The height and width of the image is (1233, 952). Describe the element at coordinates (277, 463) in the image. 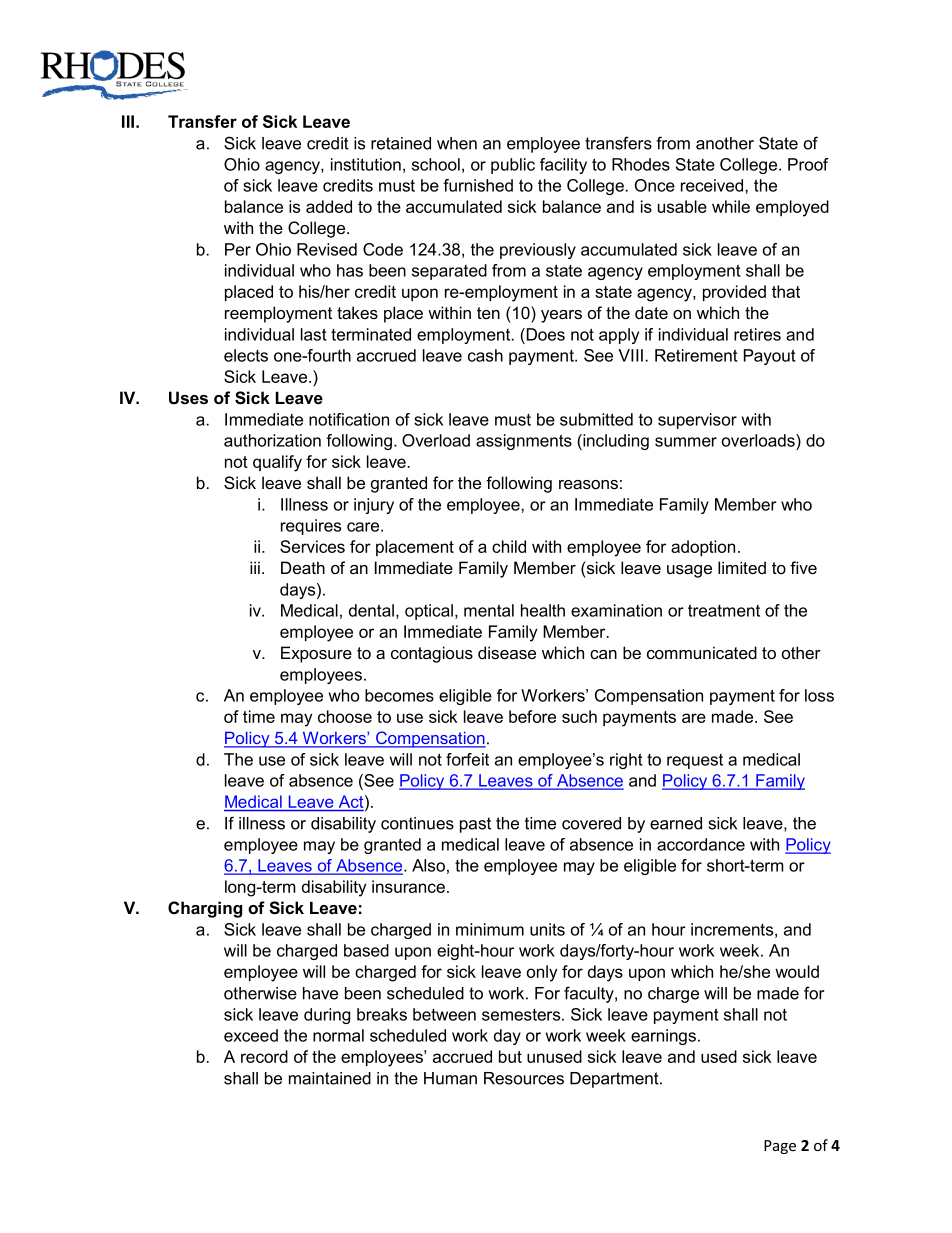

I see `qualify` at that location.
